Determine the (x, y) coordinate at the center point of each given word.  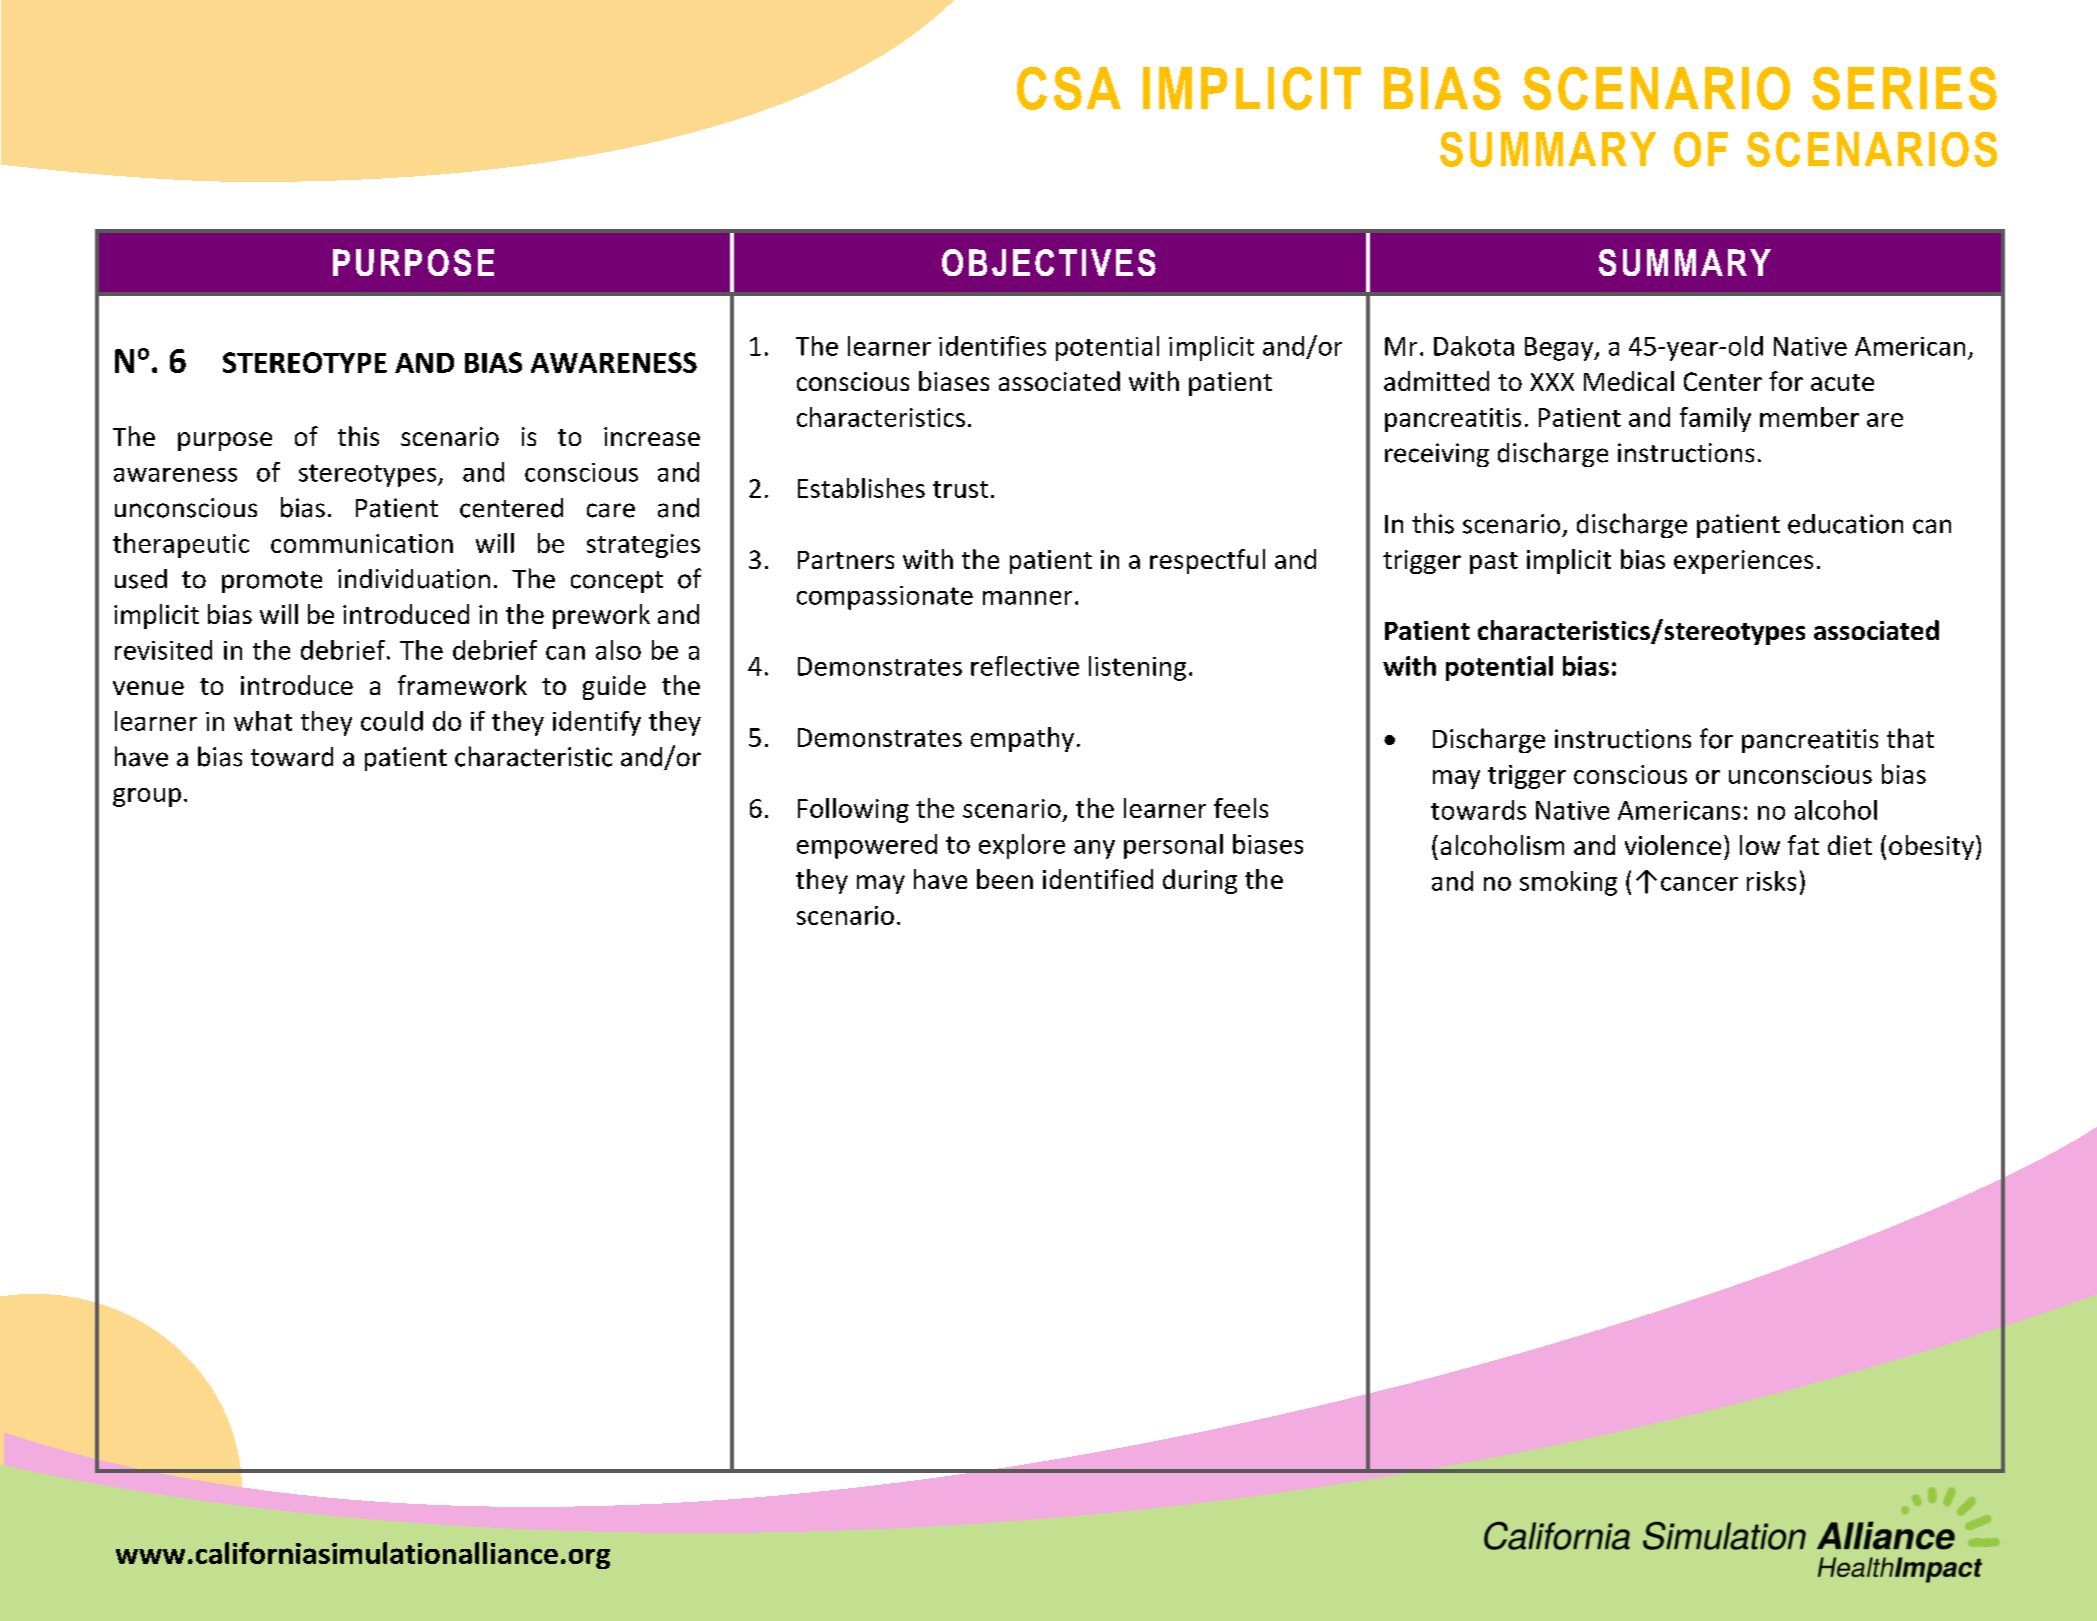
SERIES (1904, 88)
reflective (1025, 666)
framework (462, 685)
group (147, 797)
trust (960, 489)
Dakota (1474, 346)
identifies (992, 346)
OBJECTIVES (1049, 262)
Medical (1629, 381)
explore (1022, 846)
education (1845, 524)
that (1910, 738)
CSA (1069, 88)
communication (362, 543)
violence (1673, 845)
